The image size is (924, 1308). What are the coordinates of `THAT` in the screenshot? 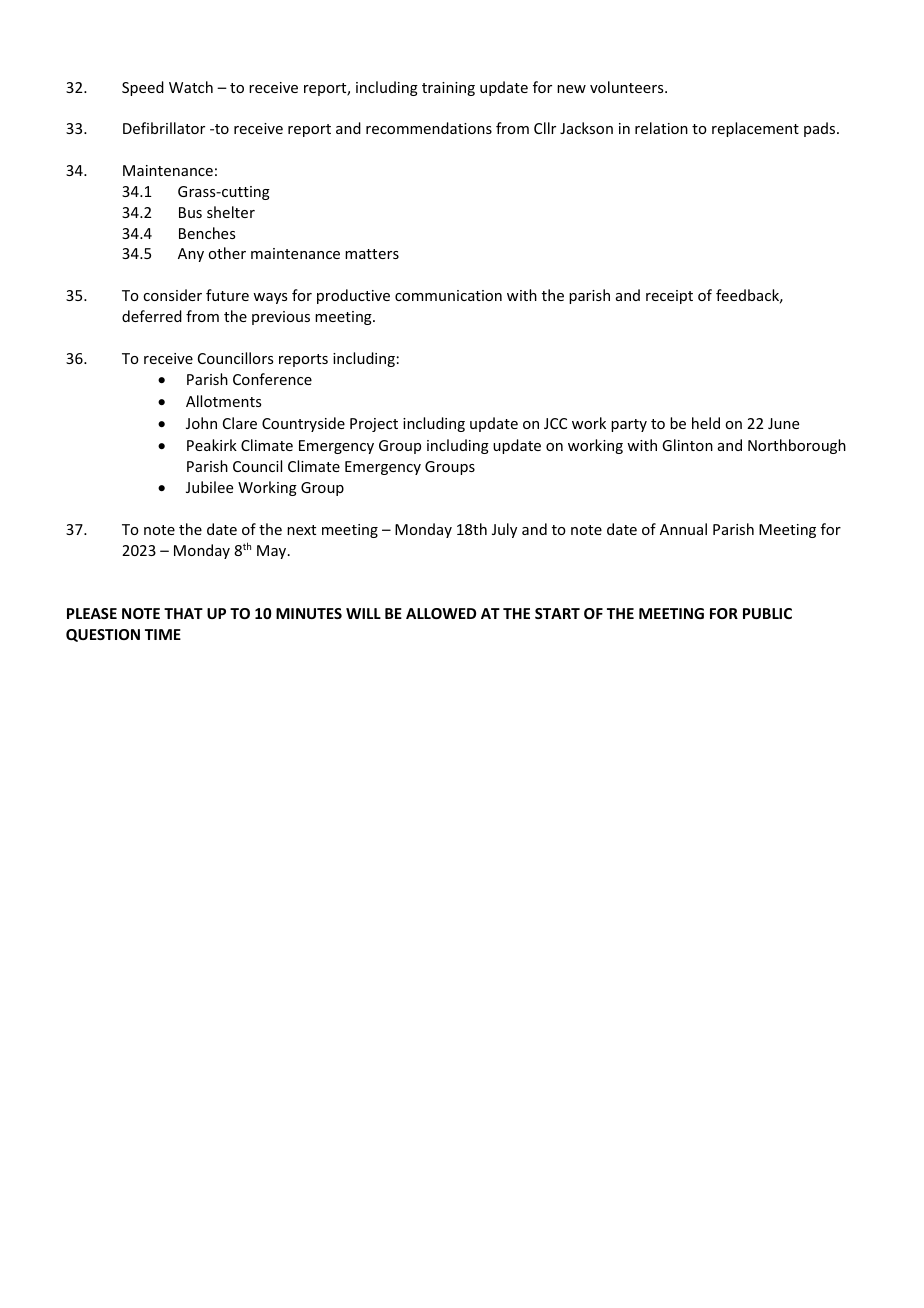 It's located at (183, 613).
